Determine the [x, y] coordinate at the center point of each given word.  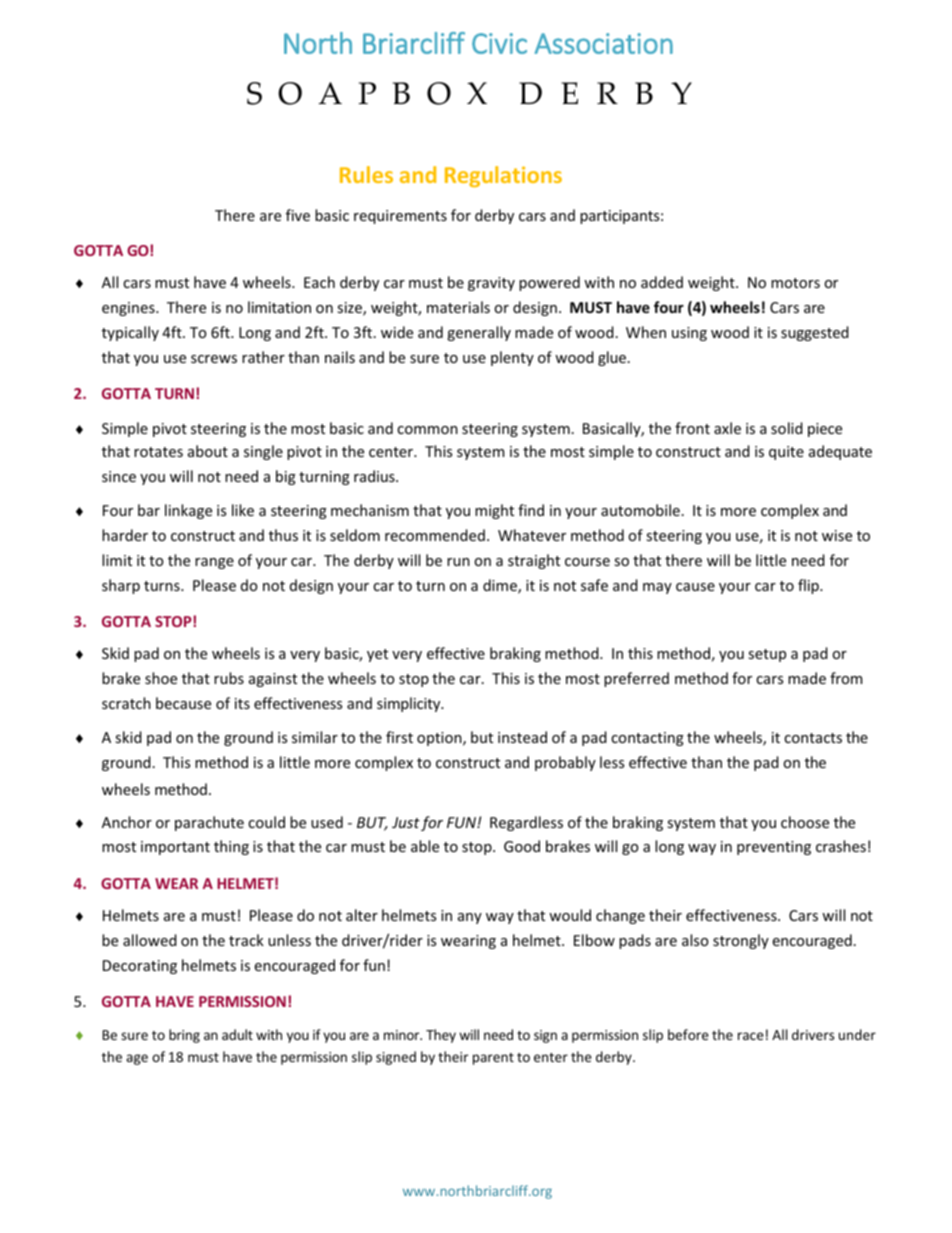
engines [129, 309]
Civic [499, 43]
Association [604, 43]
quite [786, 453]
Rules [366, 174]
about [208, 451]
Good [522, 846]
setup [767, 655]
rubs [229, 678]
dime [501, 586]
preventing [774, 848]
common [427, 430]
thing [231, 847]
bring [184, 1036]
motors [795, 283]
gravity [491, 284]
